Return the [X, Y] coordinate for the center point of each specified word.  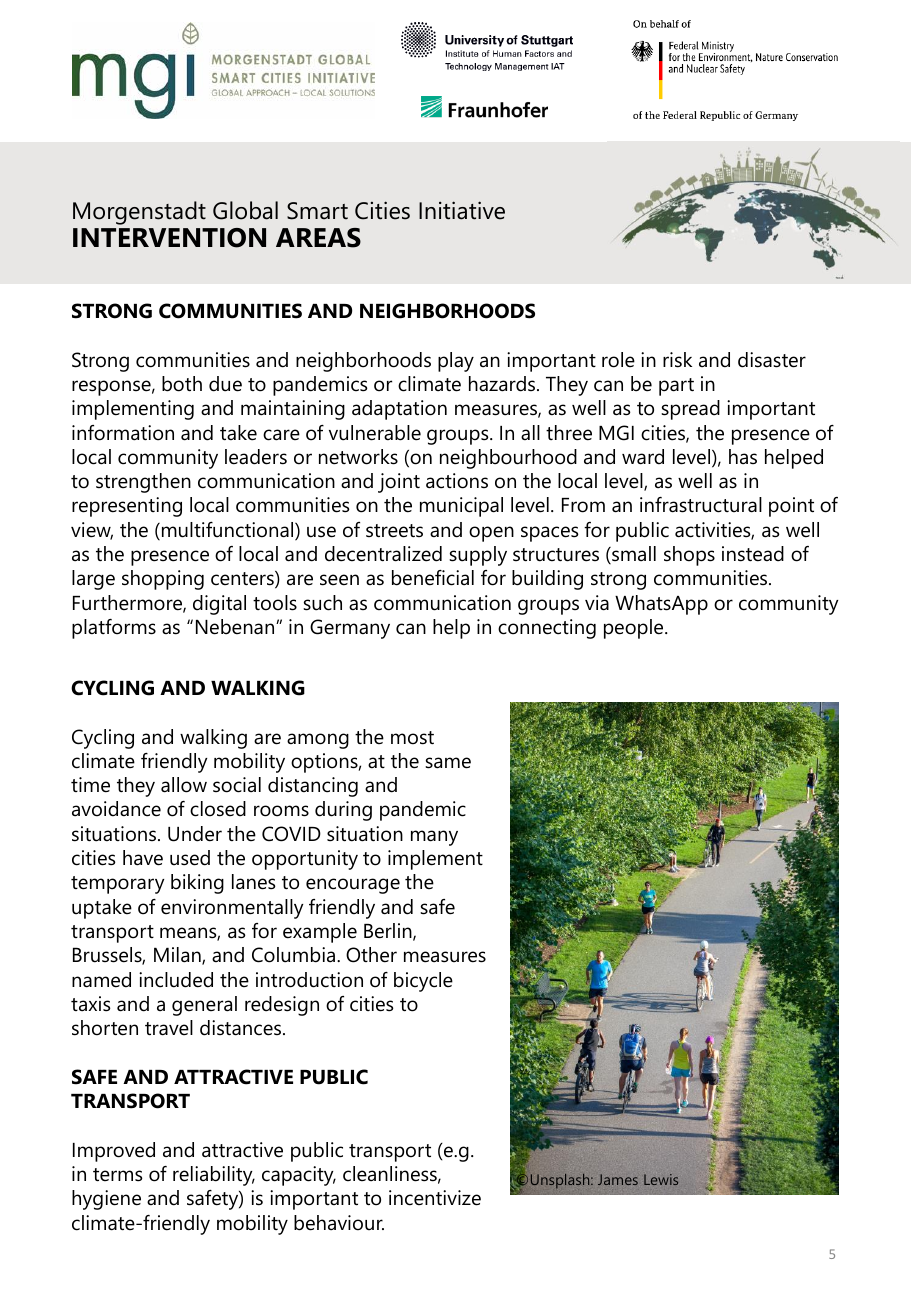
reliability [214, 1176]
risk [677, 360]
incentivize [435, 1198]
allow [184, 785]
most [412, 738]
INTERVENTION [169, 238]
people [635, 629]
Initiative [462, 210]
